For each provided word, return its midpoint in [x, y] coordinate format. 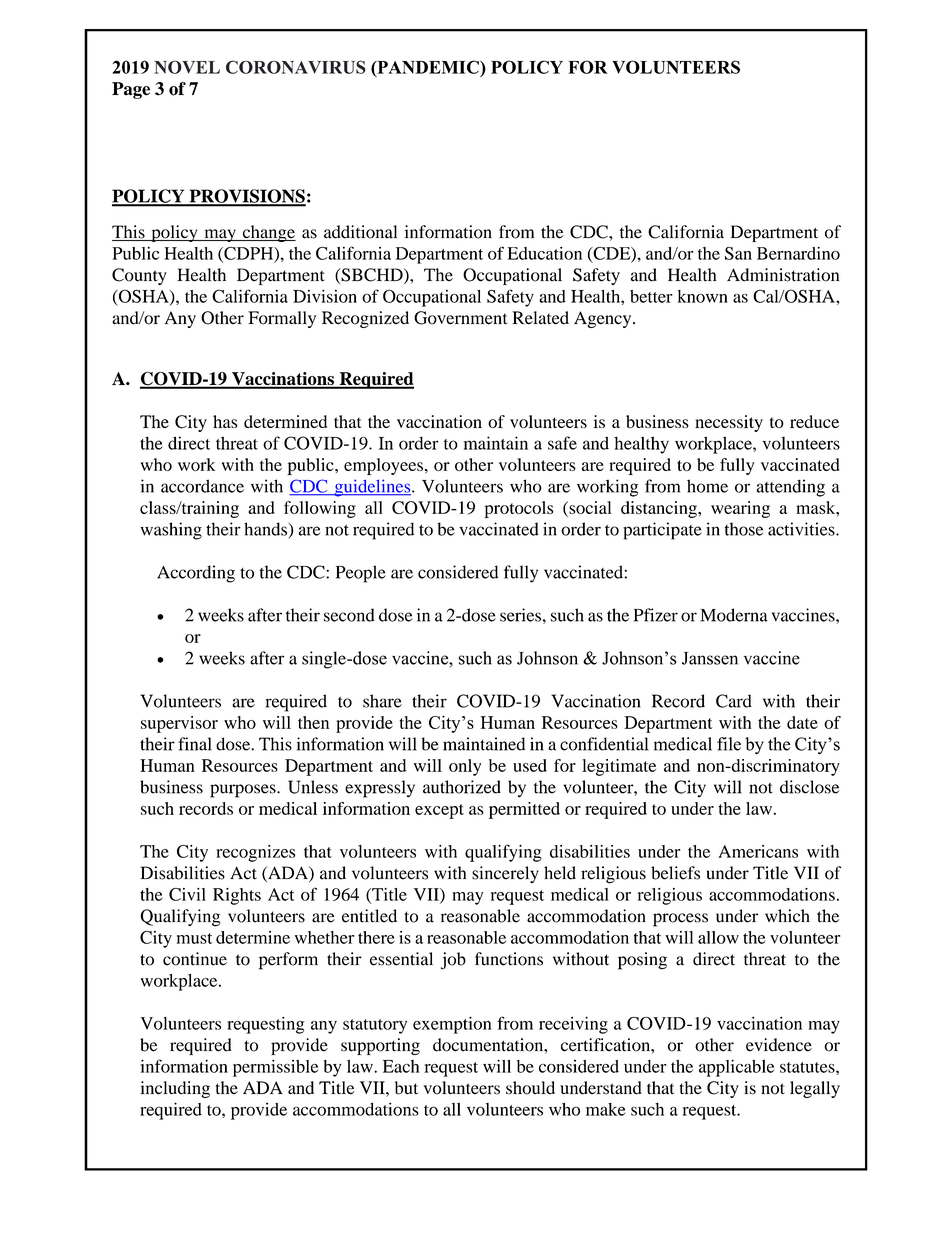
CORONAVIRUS [296, 67]
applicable [736, 1068]
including [175, 1089]
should [530, 1088]
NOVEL [187, 67]
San [738, 253]
